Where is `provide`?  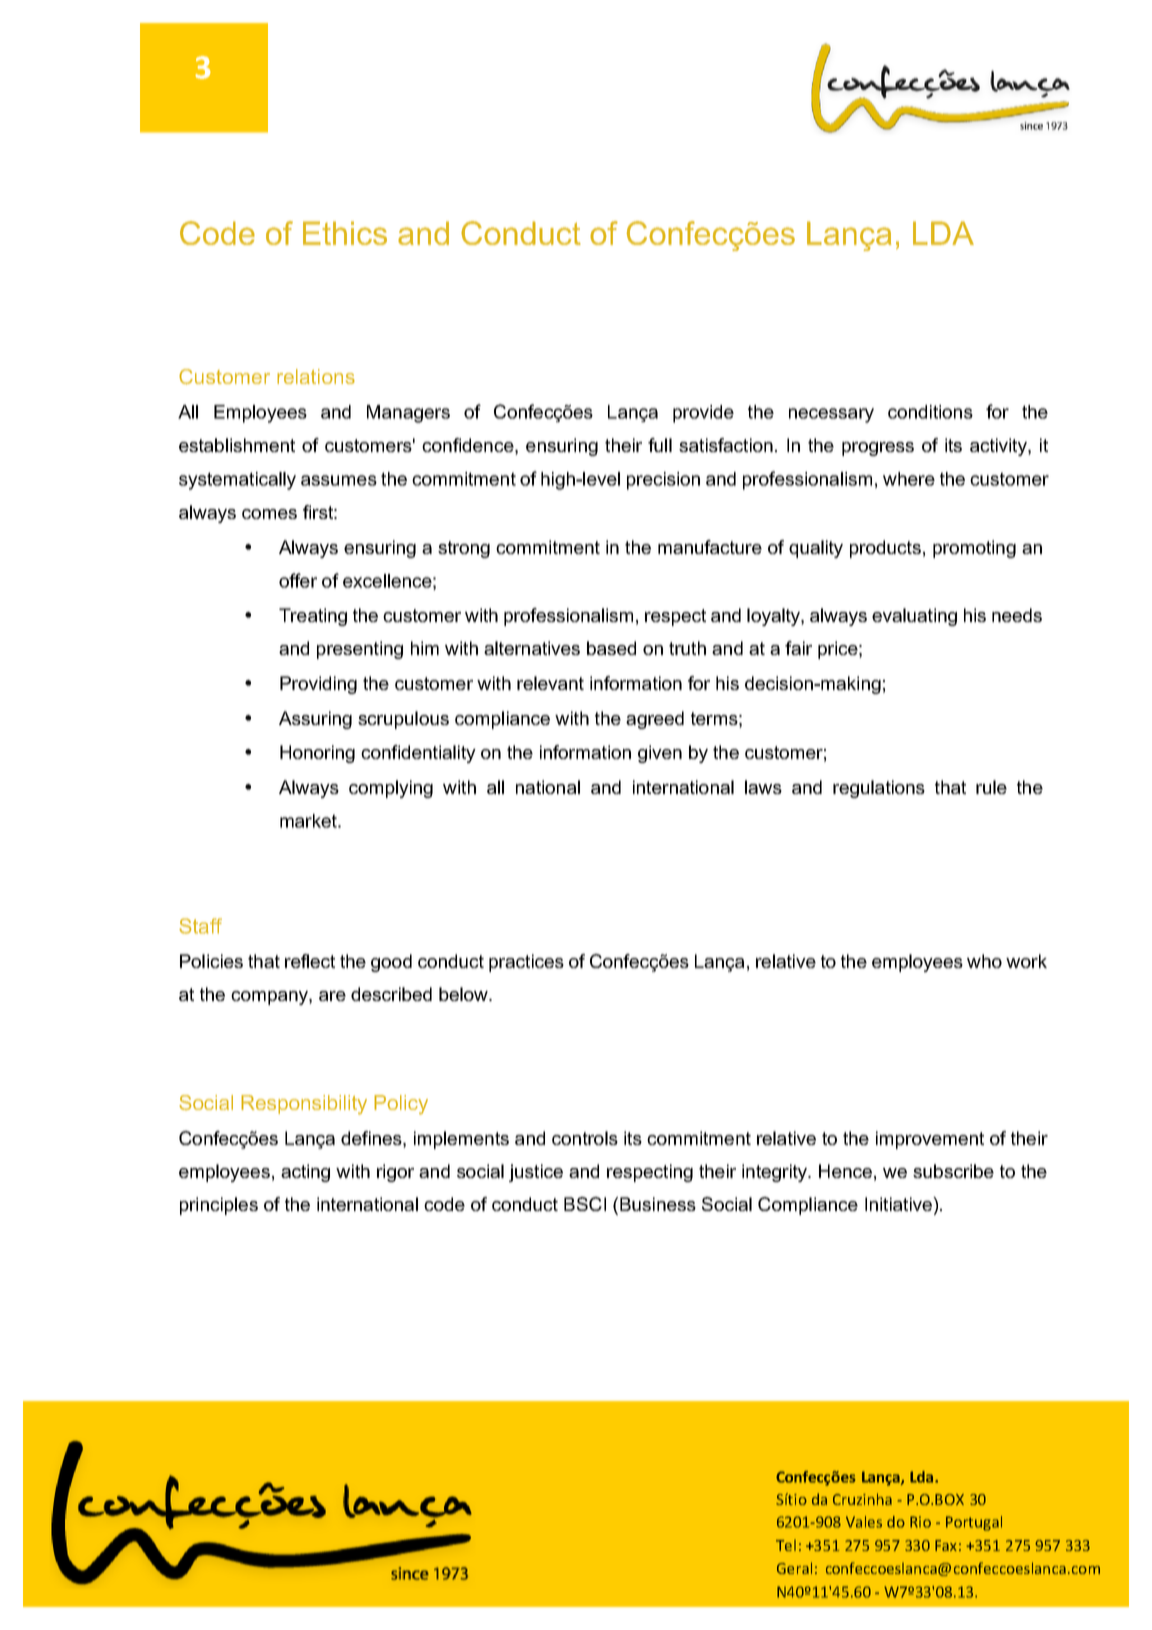
provide is located at coordinates (703, 414).
